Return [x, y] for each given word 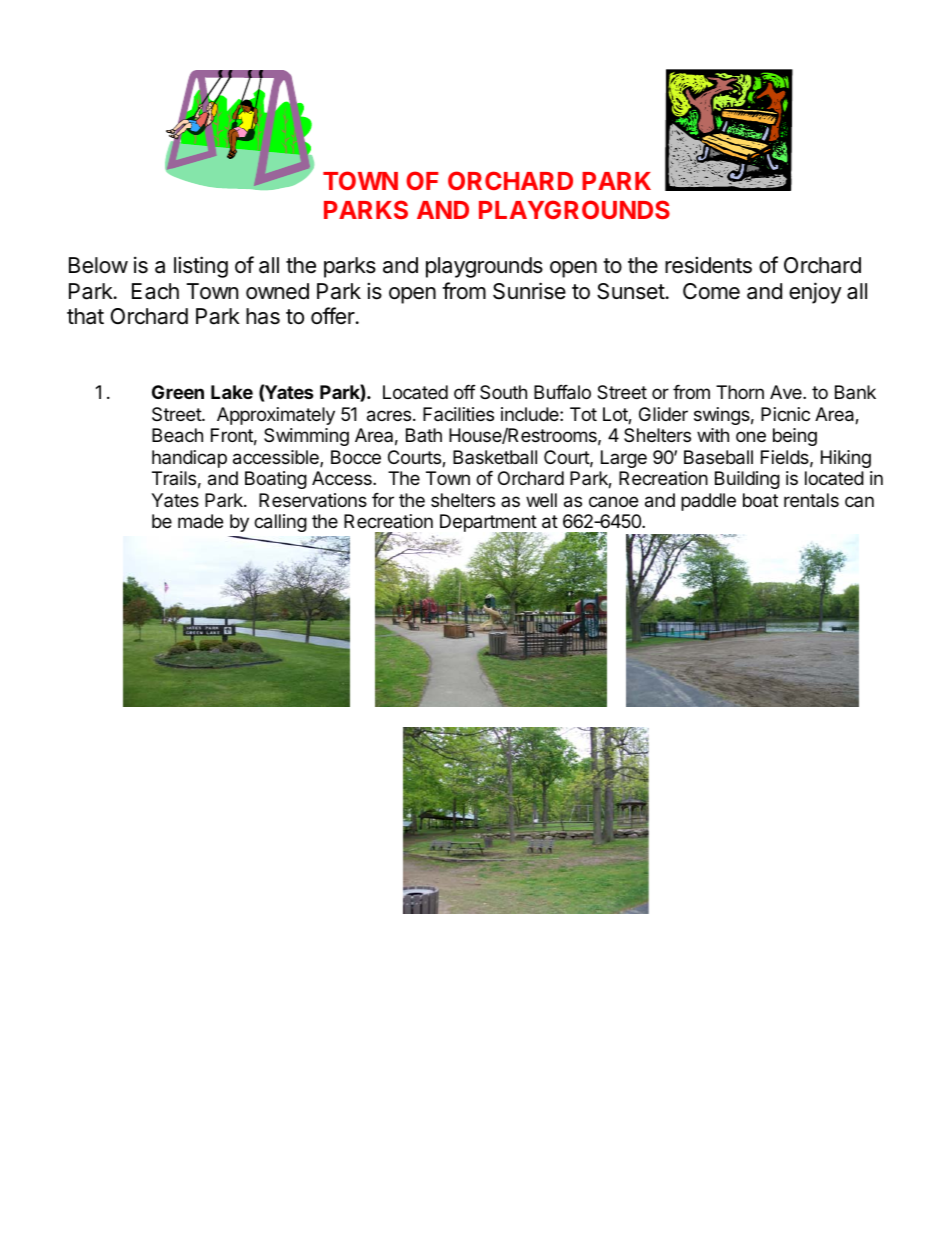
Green [178, 392]
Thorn [740, 392]
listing [201, 267]
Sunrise [529, 291]
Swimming [306, 437]
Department [489, 524]
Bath [424, 435]
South [503, 392]
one [751, 436]
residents [708, 265]
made [200, 521]
